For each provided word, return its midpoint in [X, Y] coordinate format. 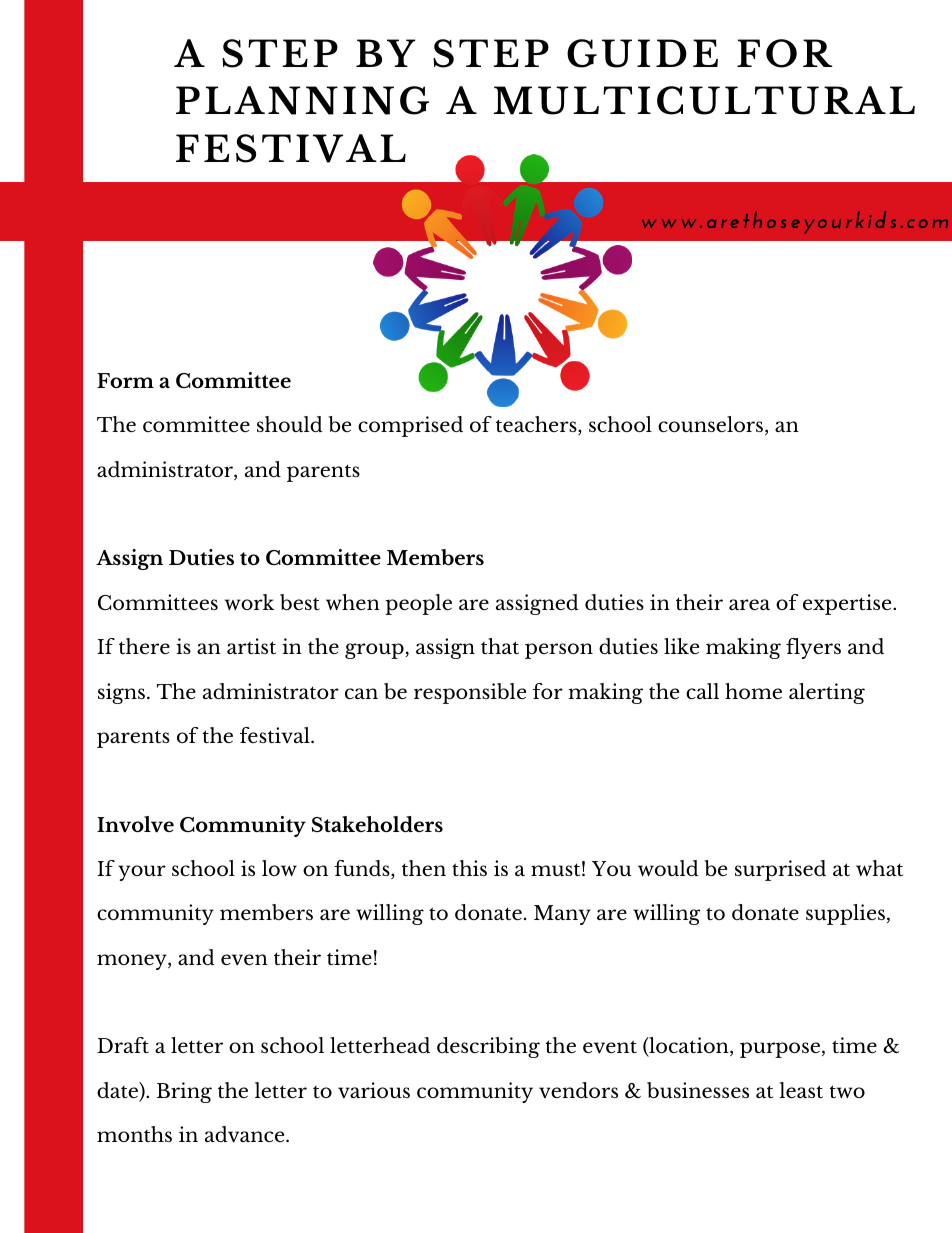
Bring [184, 1092]
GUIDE [642, 53]
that [500, 646]
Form [125, 380]
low [279, 868]
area [749, 604]
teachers [537, 425]
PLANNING [302, 100]
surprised [780, 870]
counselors [712, 425]
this [469, 868]
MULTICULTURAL [704, 100]
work [249, 602]
